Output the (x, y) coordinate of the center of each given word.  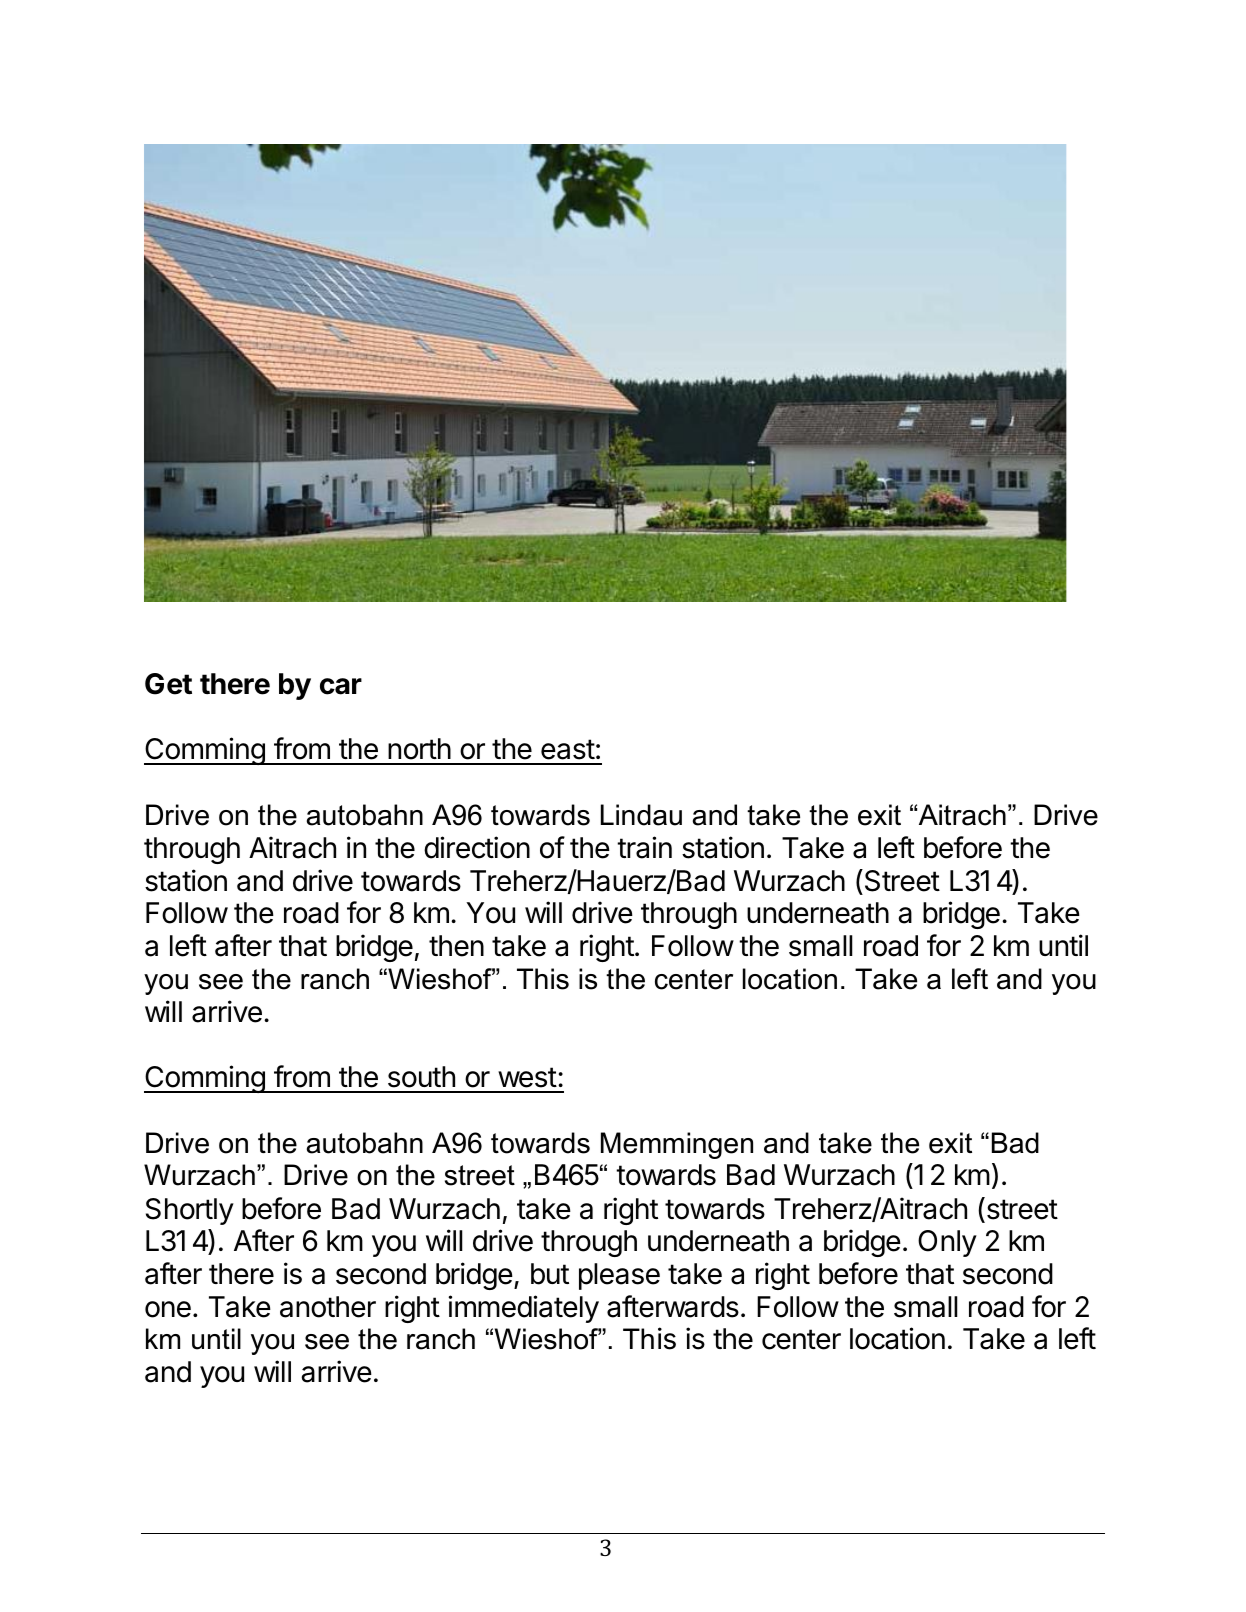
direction (477, 847)
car (341, 686)
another (328, 1307)
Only (947, 1243)
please (619, 1276)
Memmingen (677, 1145)
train (644, 847)
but (550, 1274)
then (456, 946)
